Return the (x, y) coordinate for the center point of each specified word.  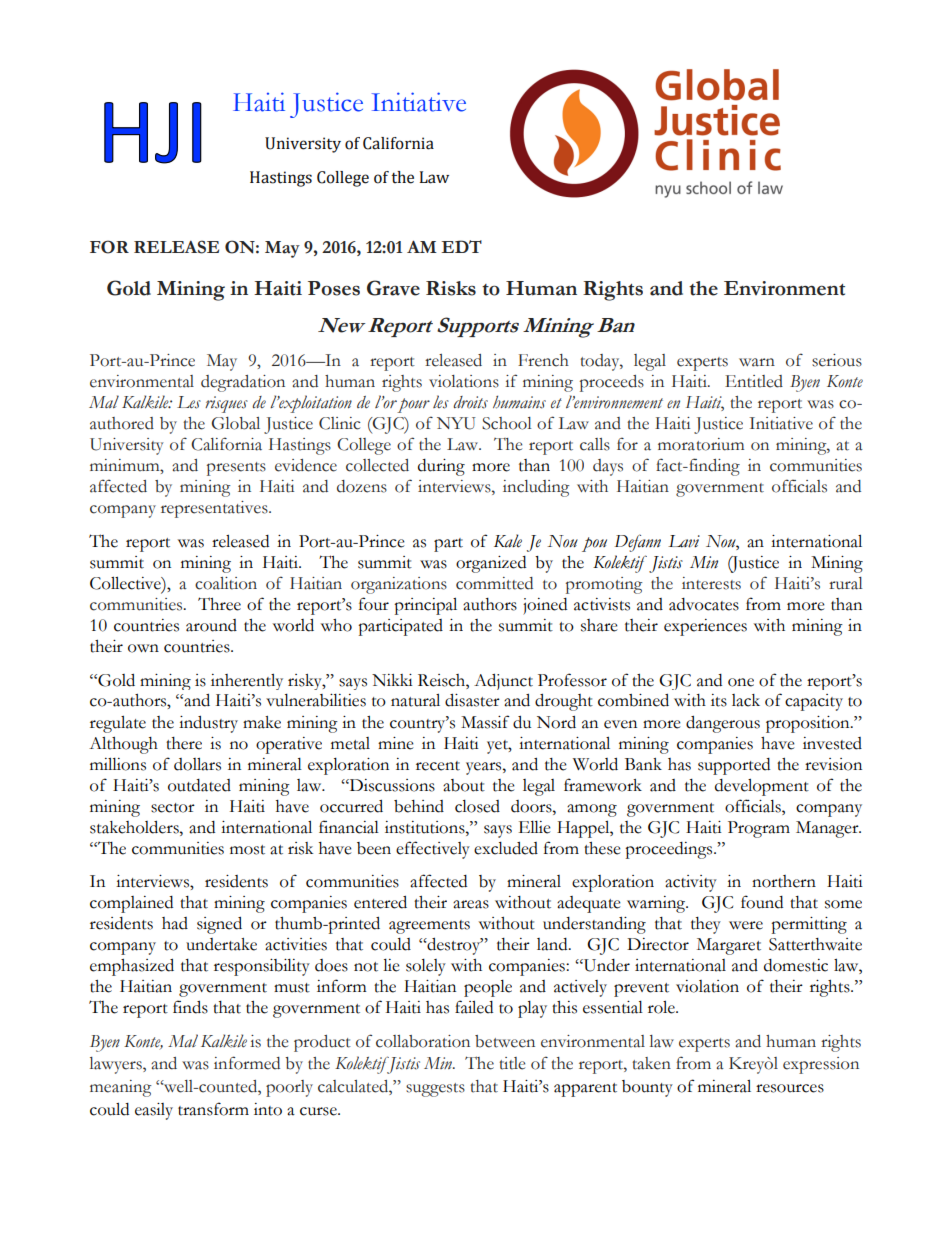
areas (471, 904)
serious (837, 360)
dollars (197, 764)
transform (213, 1109)
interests (711, 583)
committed (494, 583)
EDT (461, 246)
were (746, 925)
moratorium (701, 444)
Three (219, 604)
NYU (456, 423)
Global (235, 423)
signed (219, 925)
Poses (334, 288)
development (762, 787)
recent (438, 766)
